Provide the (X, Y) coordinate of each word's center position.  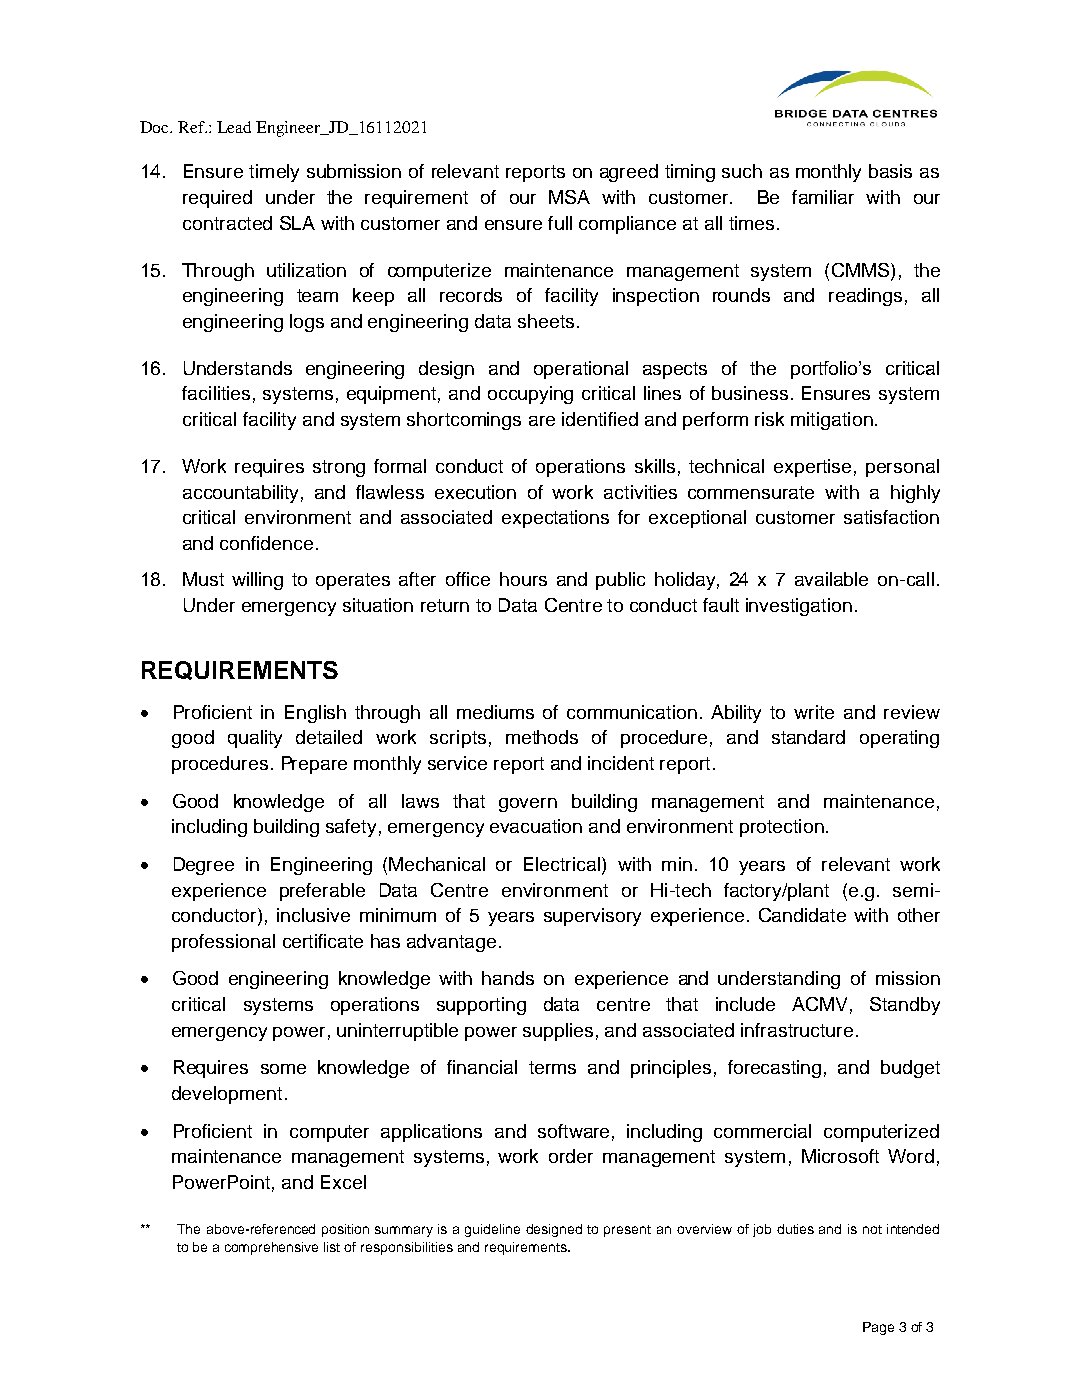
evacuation (536, 826)
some (283, 1069)
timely (274, 173)
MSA (569, 197)
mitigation (832, 421)
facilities (216, 393)
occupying (530, 395)
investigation (799, 607)
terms (552, 1067)
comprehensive (271, 1248)
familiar (823, 197)
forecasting (774, 1069)
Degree (204, 866)
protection (782, 828)
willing (257, 581)
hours (523, 579)
